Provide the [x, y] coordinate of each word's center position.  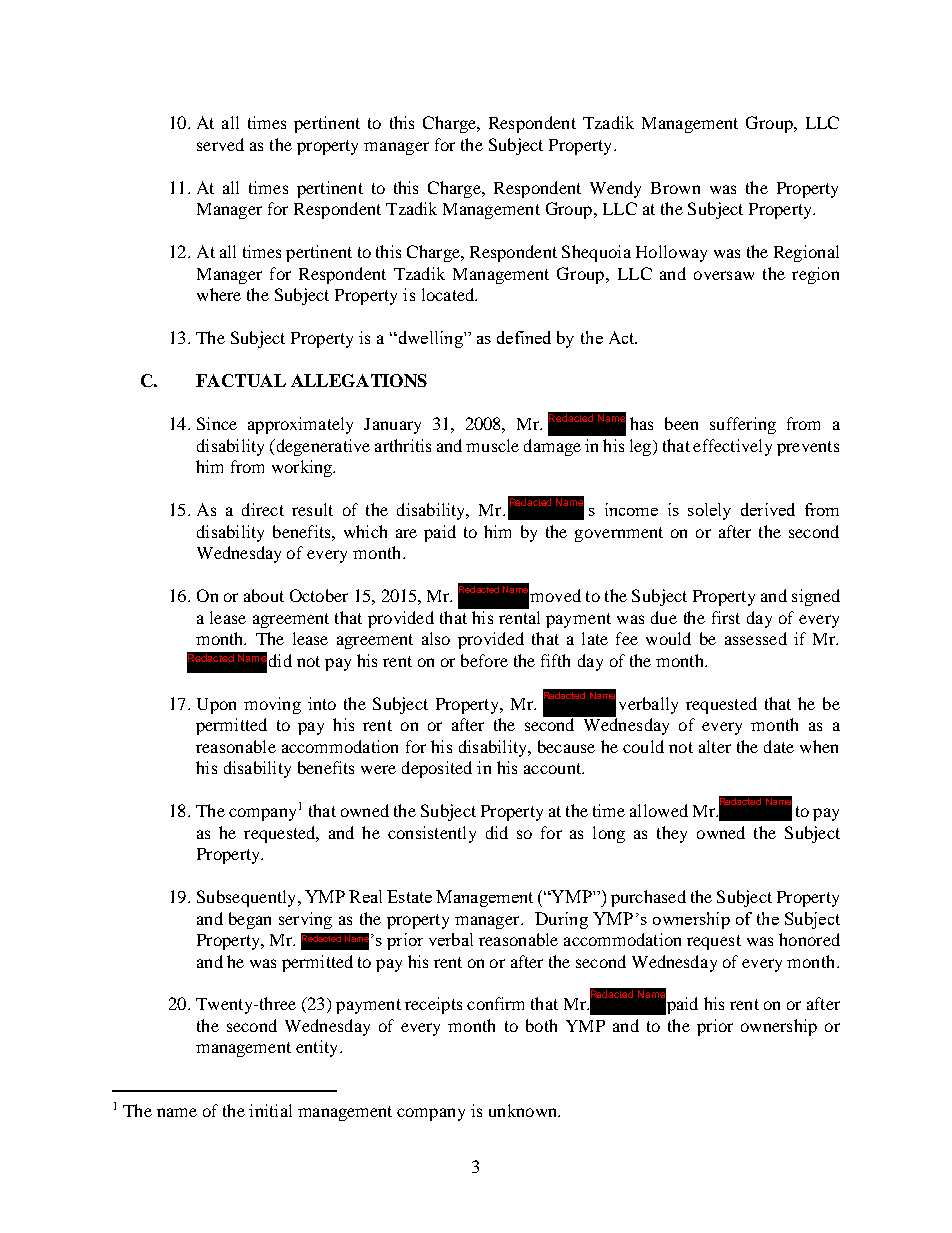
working [303, 468]
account [554, 768]
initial [270, 1110]
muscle [492, 445]
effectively [732, 447]
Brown [675, 188]
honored [809, 939]
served [220, 144]
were [378, 769]
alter [715, 746]
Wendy [615, 189]
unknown [524, 1110]
